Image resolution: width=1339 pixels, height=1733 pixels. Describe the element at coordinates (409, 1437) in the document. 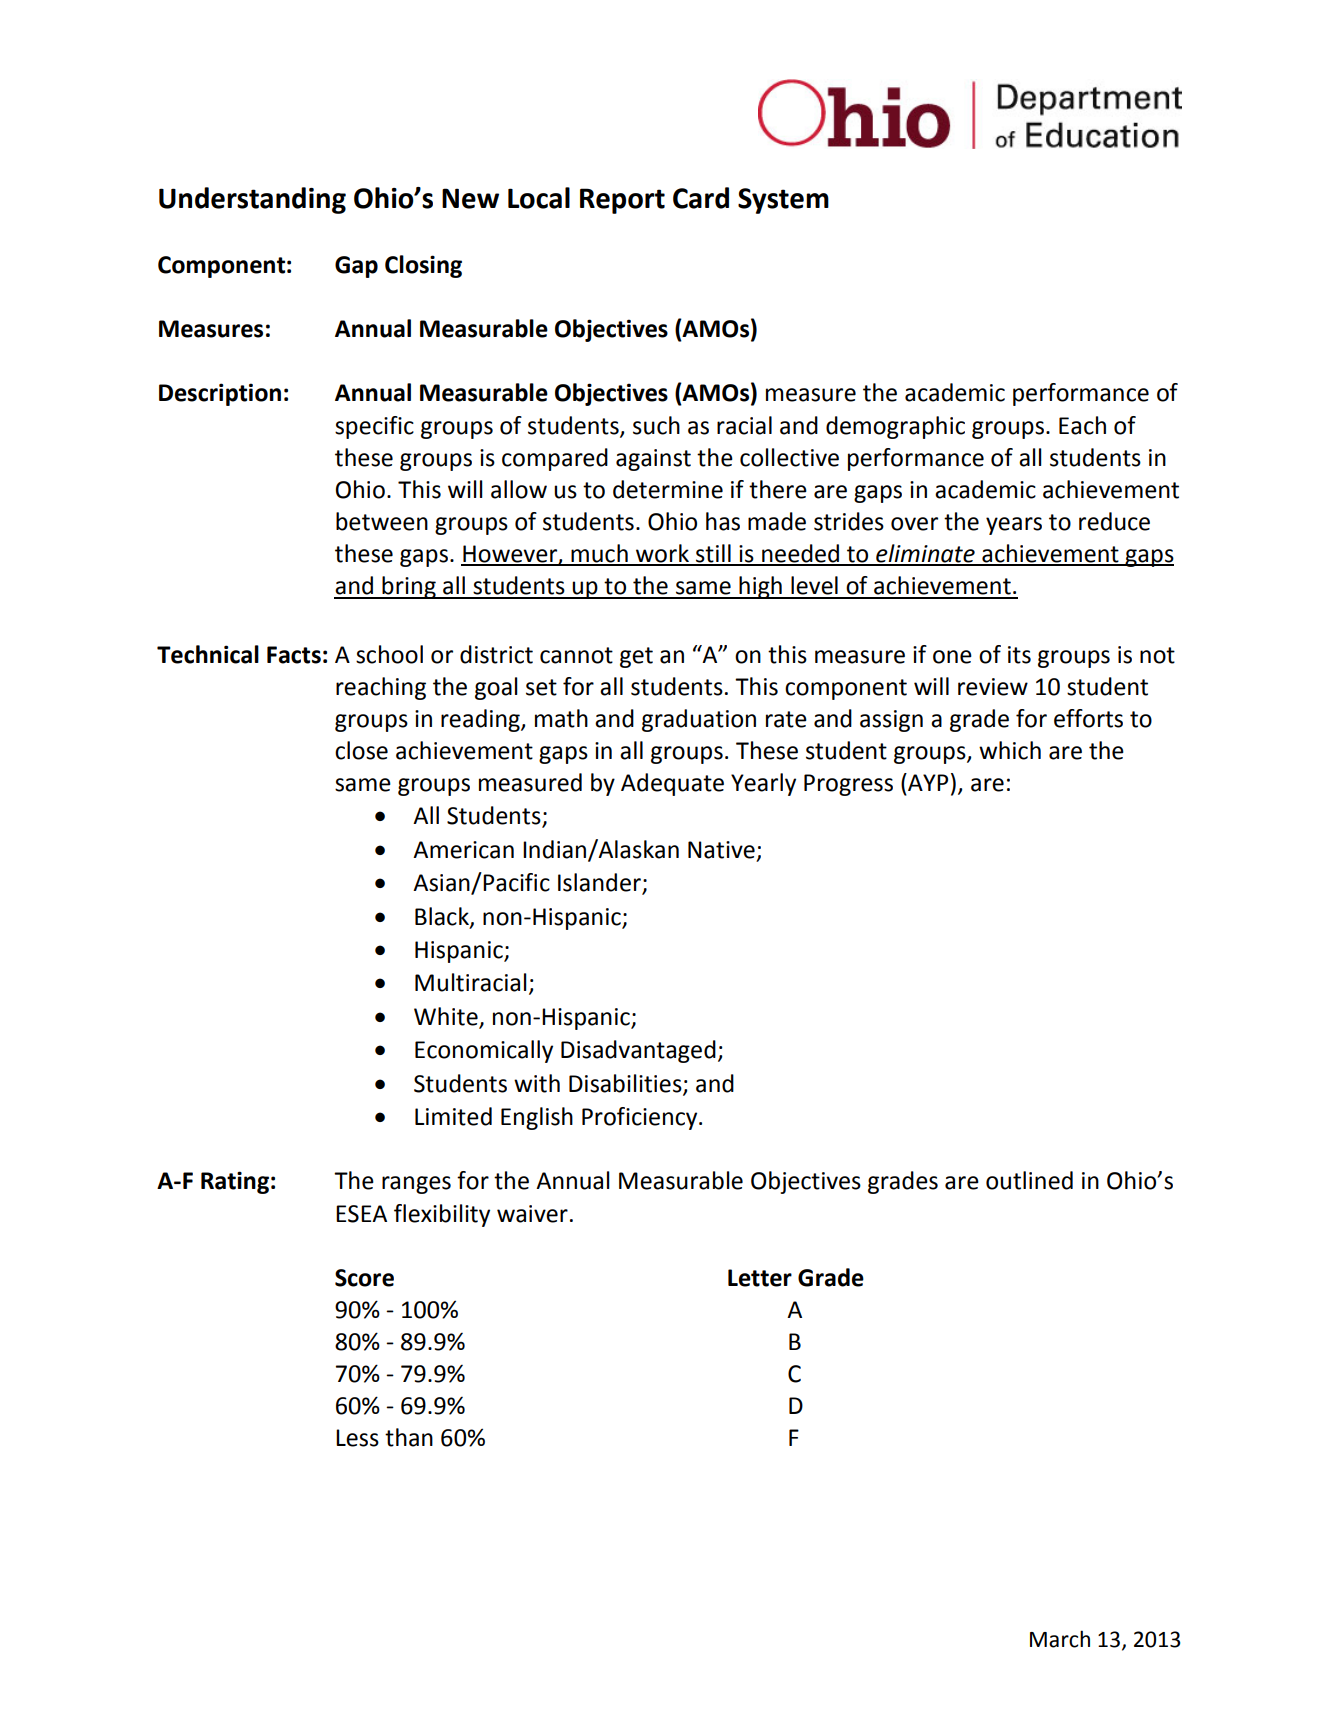

I see `than` at that location.
